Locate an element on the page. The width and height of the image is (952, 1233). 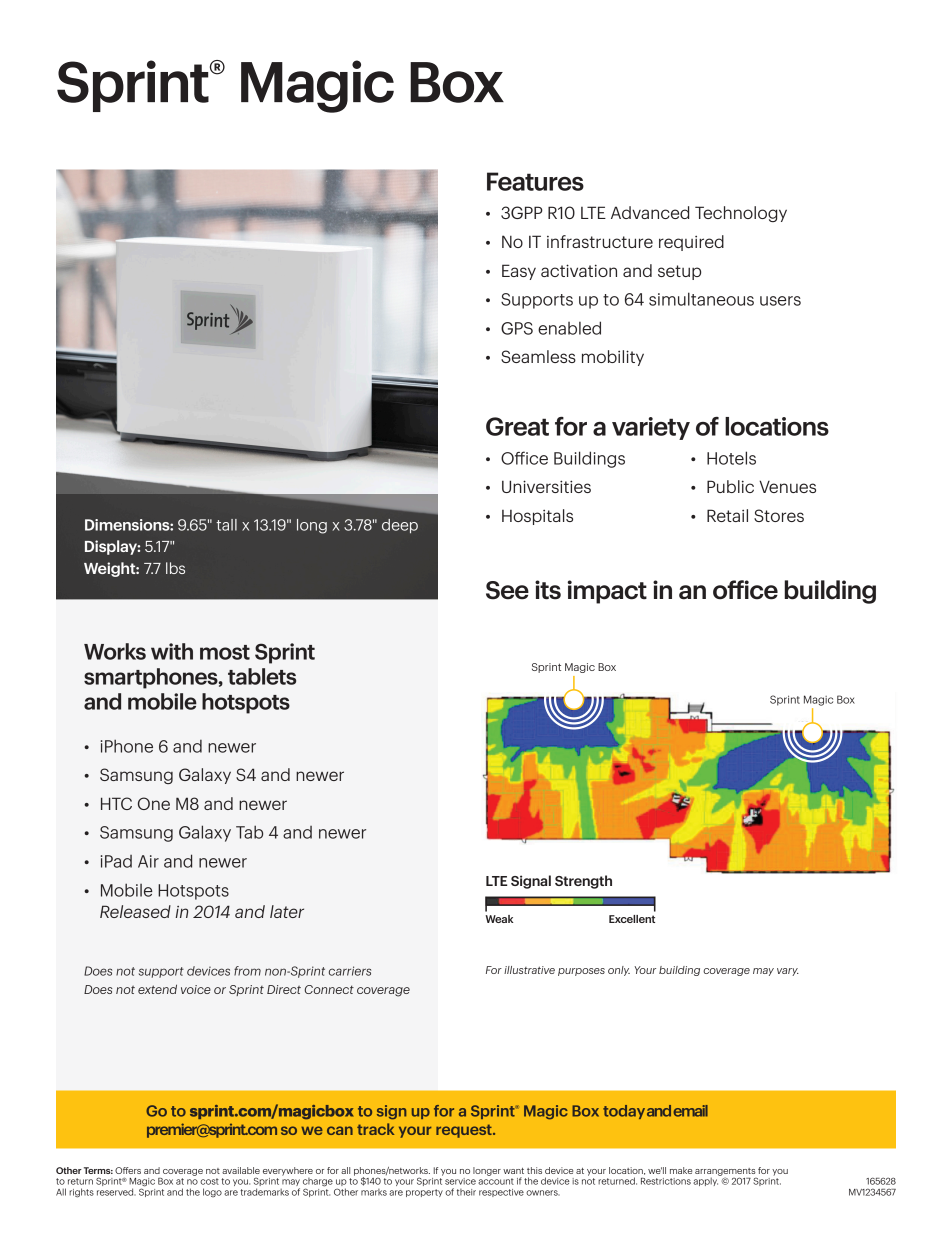
with is located at coordinates (172, 651).
